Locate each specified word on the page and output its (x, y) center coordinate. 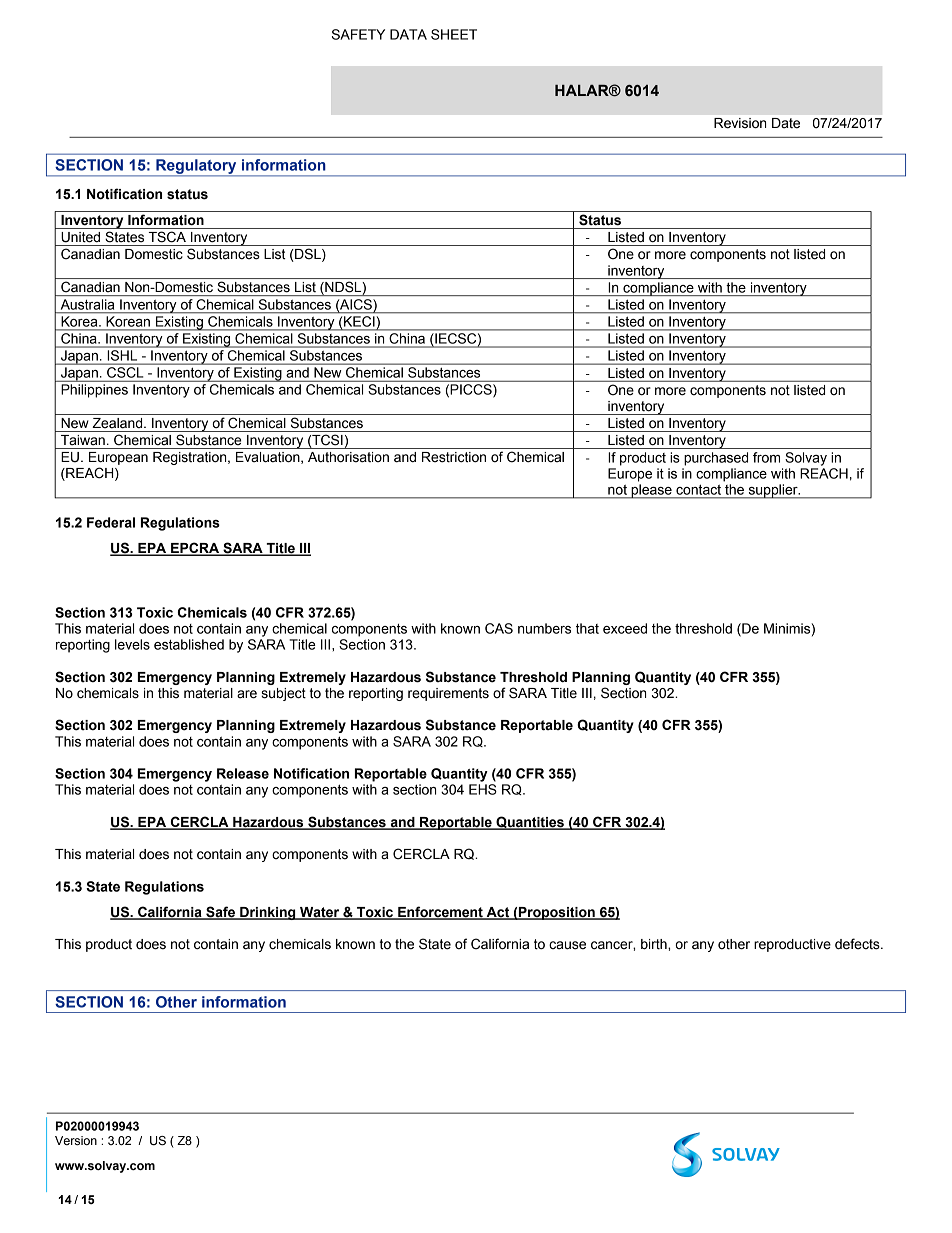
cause (567, 945)
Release (243, 773)
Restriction (454, 457)
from (766, 457)
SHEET (454, 34)
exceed (625, 628)
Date (786, 123)
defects (858, 944)
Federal (111, 522)
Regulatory (196, 167)
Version (76, 1141)
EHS (483, 789)
